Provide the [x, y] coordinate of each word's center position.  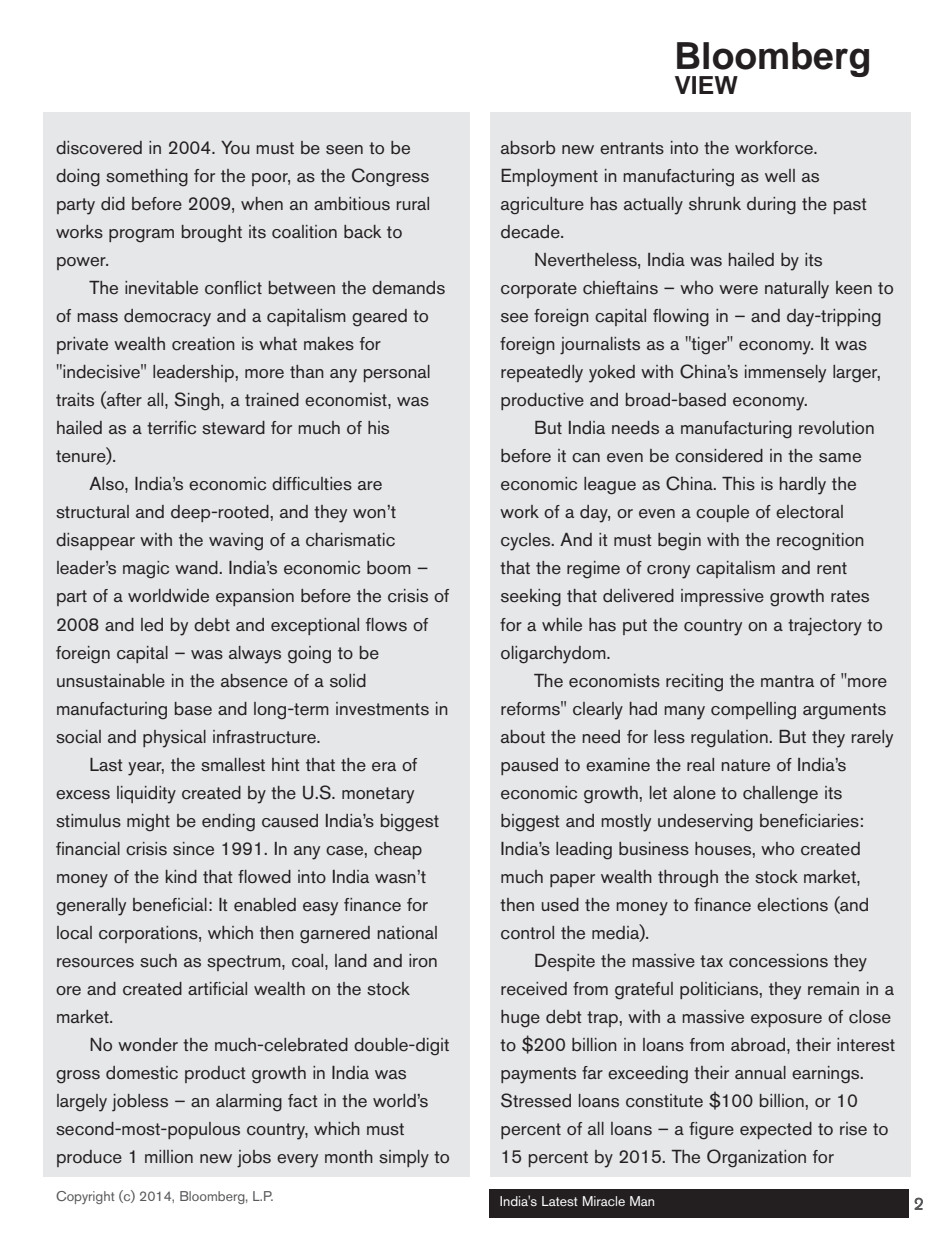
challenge [780, 795]
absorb [528, 148]
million [169, 1156]
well [780, 176]
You [235, 148]
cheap [398, 850]
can [586, 458]
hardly [803, 486]
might [148, 823]
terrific [171, 428]
